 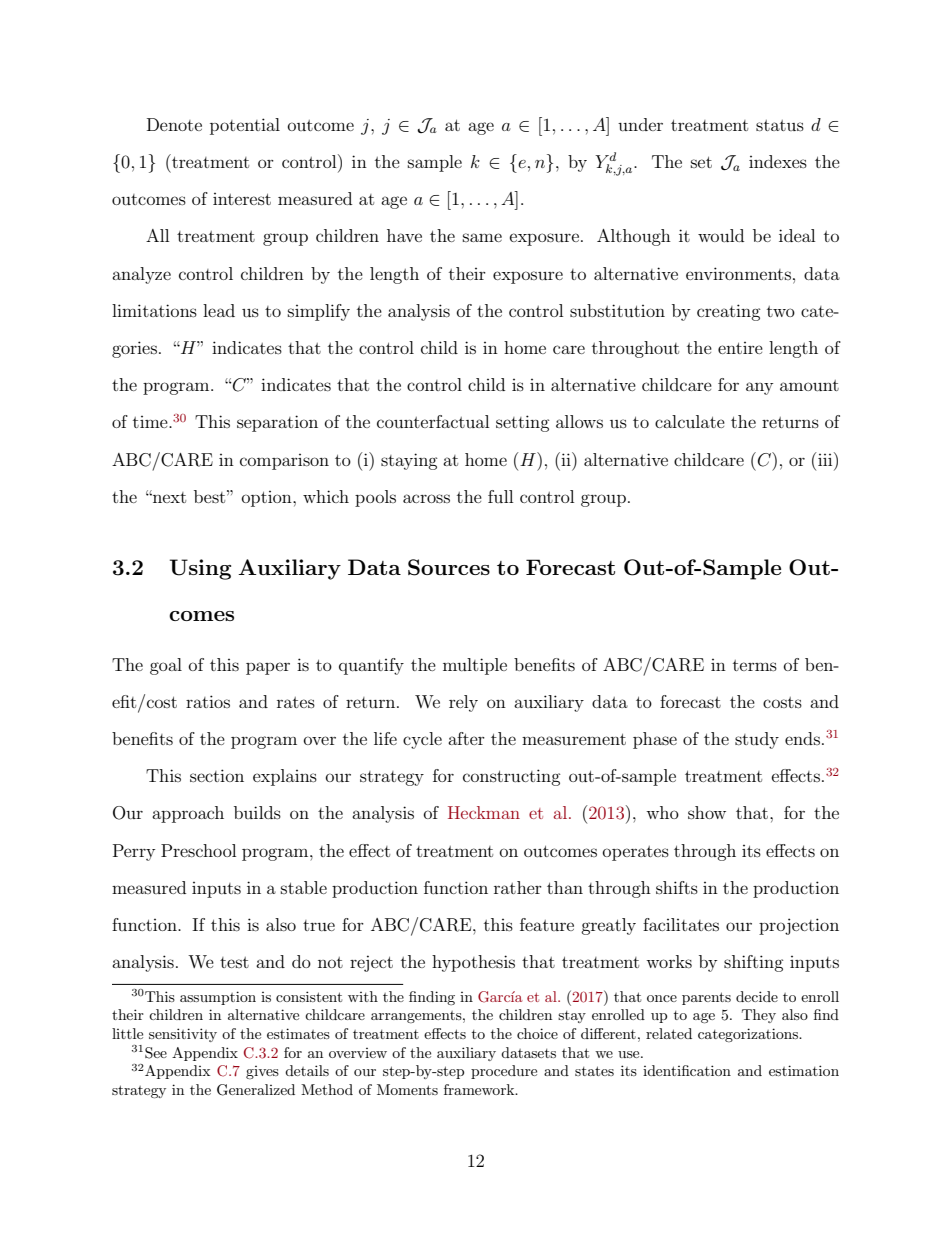 I want to click on terms, so click(x=755, y=665).
